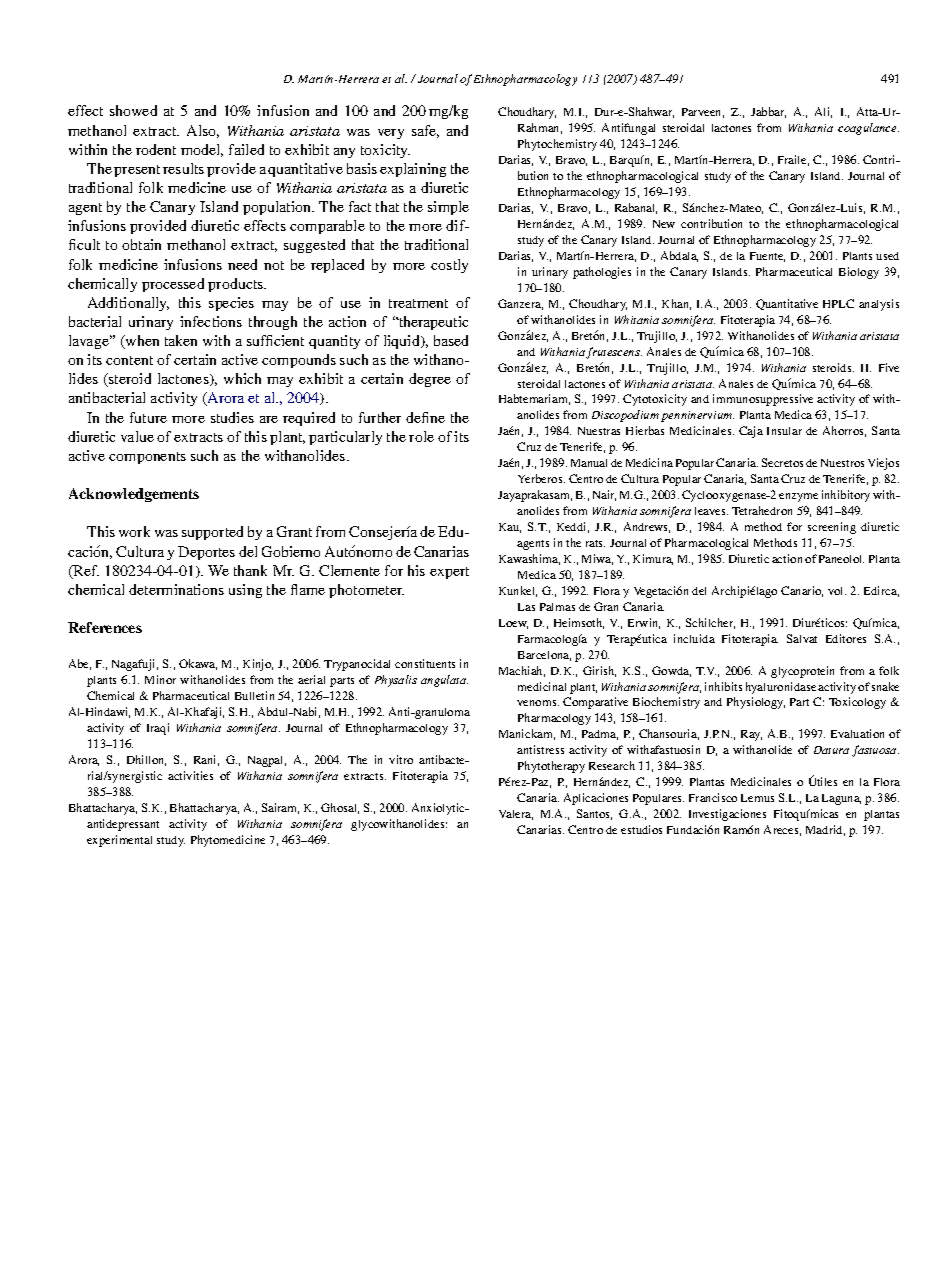 The width and height of the screenshot is (952, 1271). I want to click on vol, so click(837, 591).
